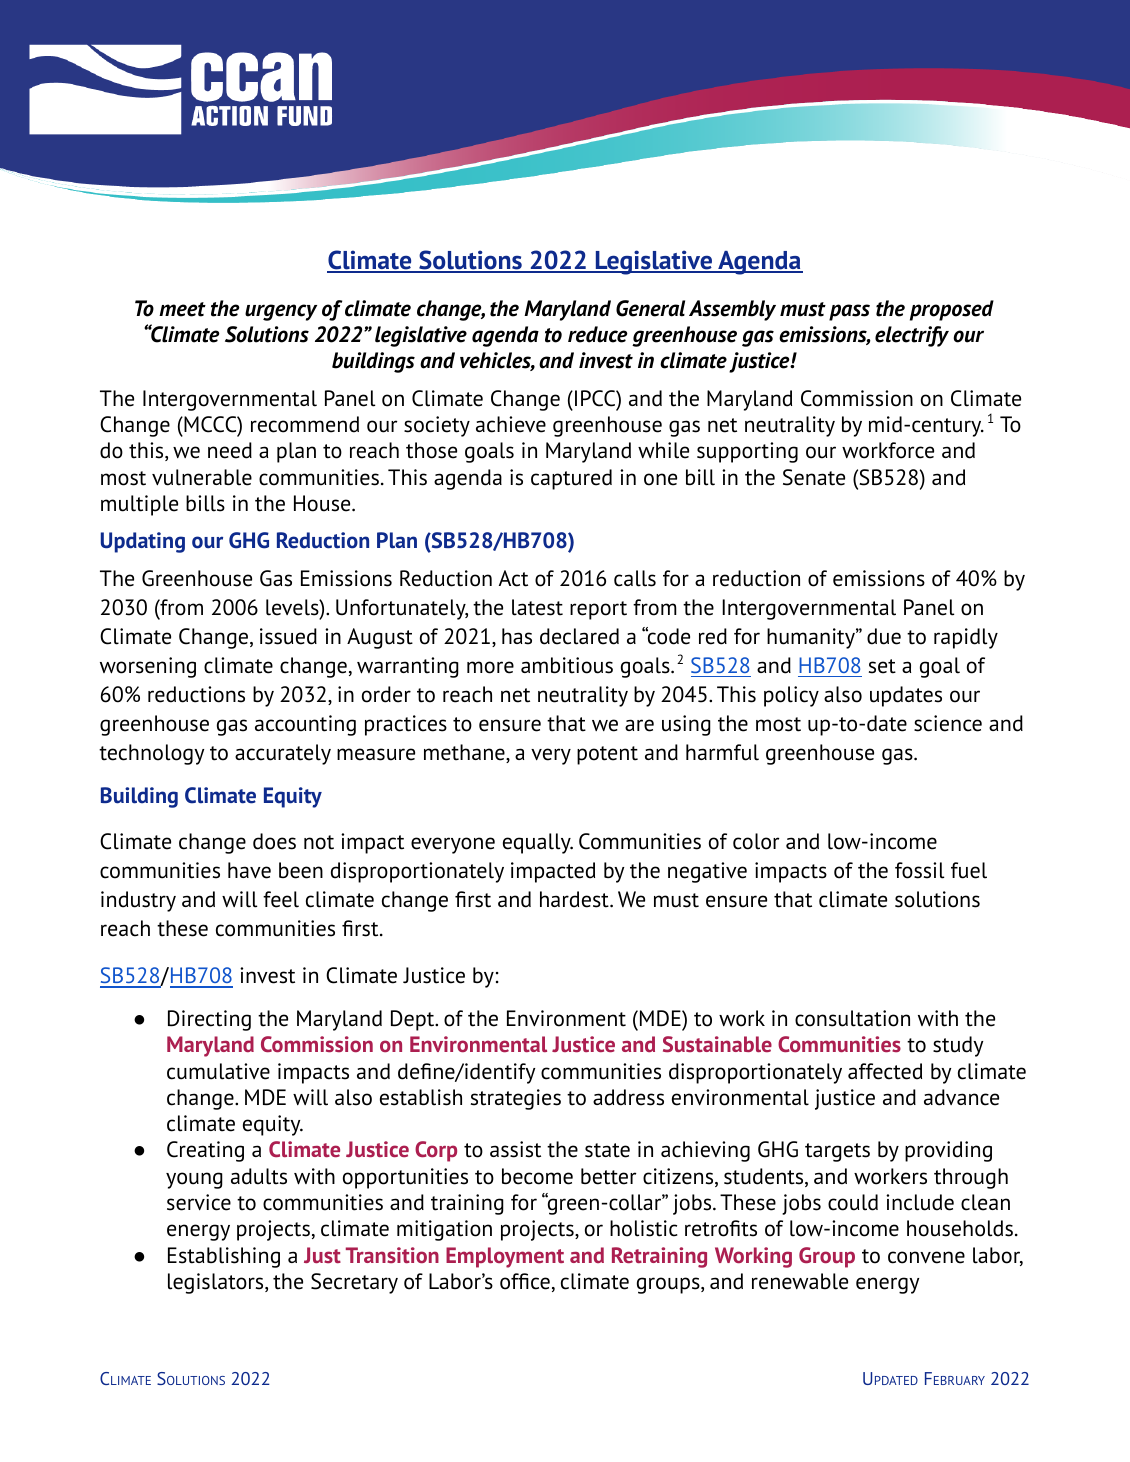 The height and width of the screenshot is (1462, 1130). I want to click on fuel, so click(969, 870).
